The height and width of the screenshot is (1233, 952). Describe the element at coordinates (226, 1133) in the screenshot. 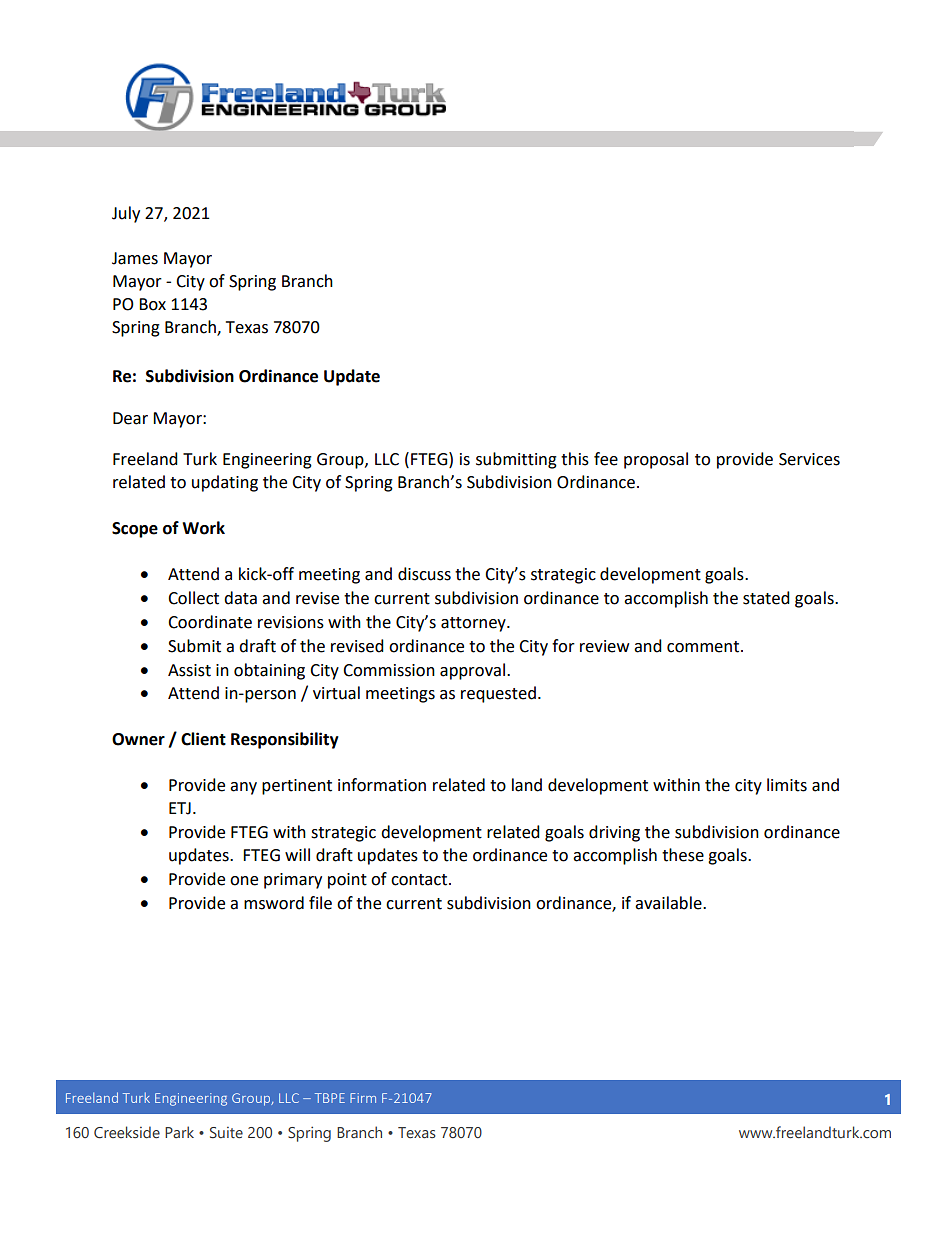

I see `Suite` at that location.
